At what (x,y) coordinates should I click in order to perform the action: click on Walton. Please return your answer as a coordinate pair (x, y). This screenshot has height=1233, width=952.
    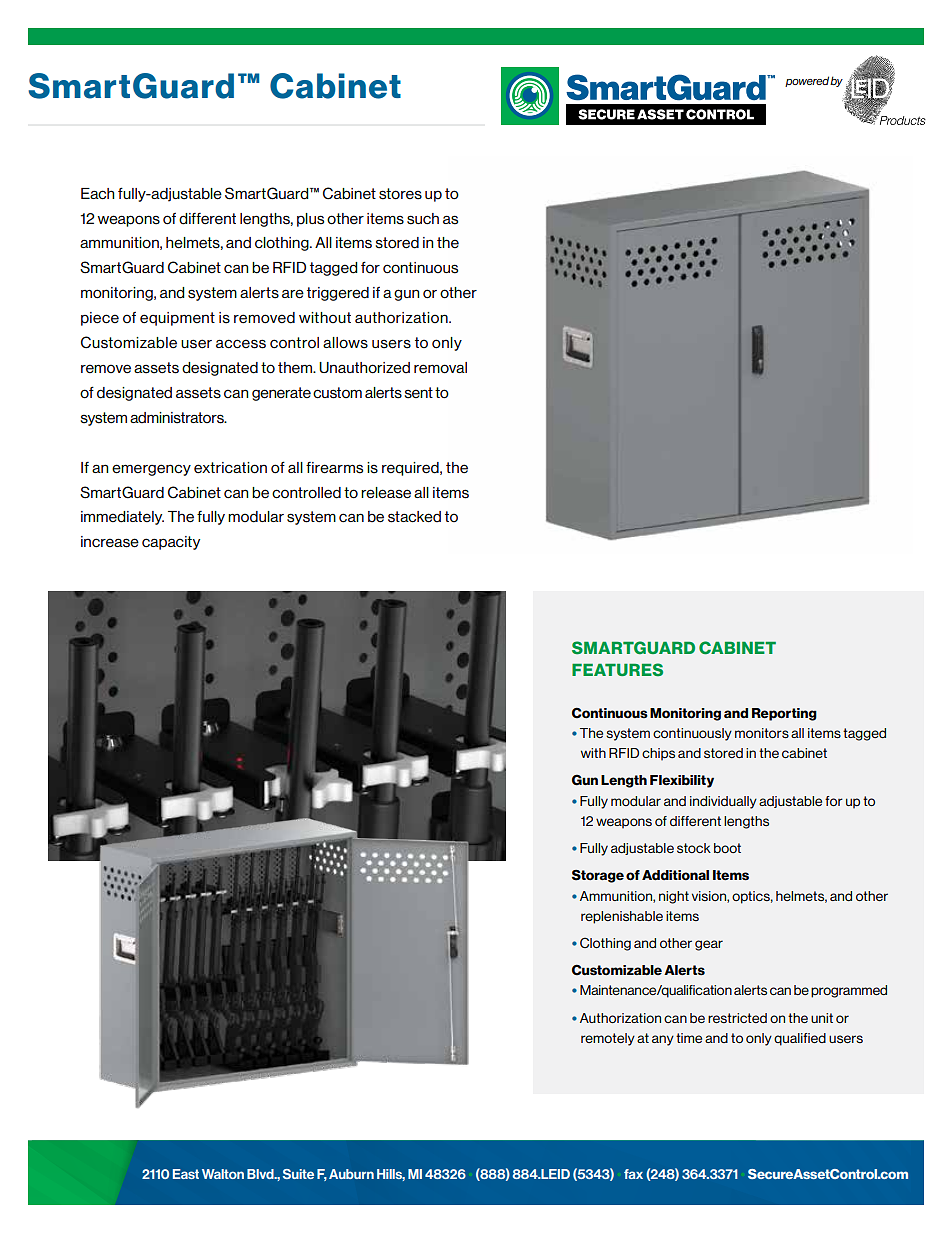
    Looking at the image, I should click on (223, 1174).
